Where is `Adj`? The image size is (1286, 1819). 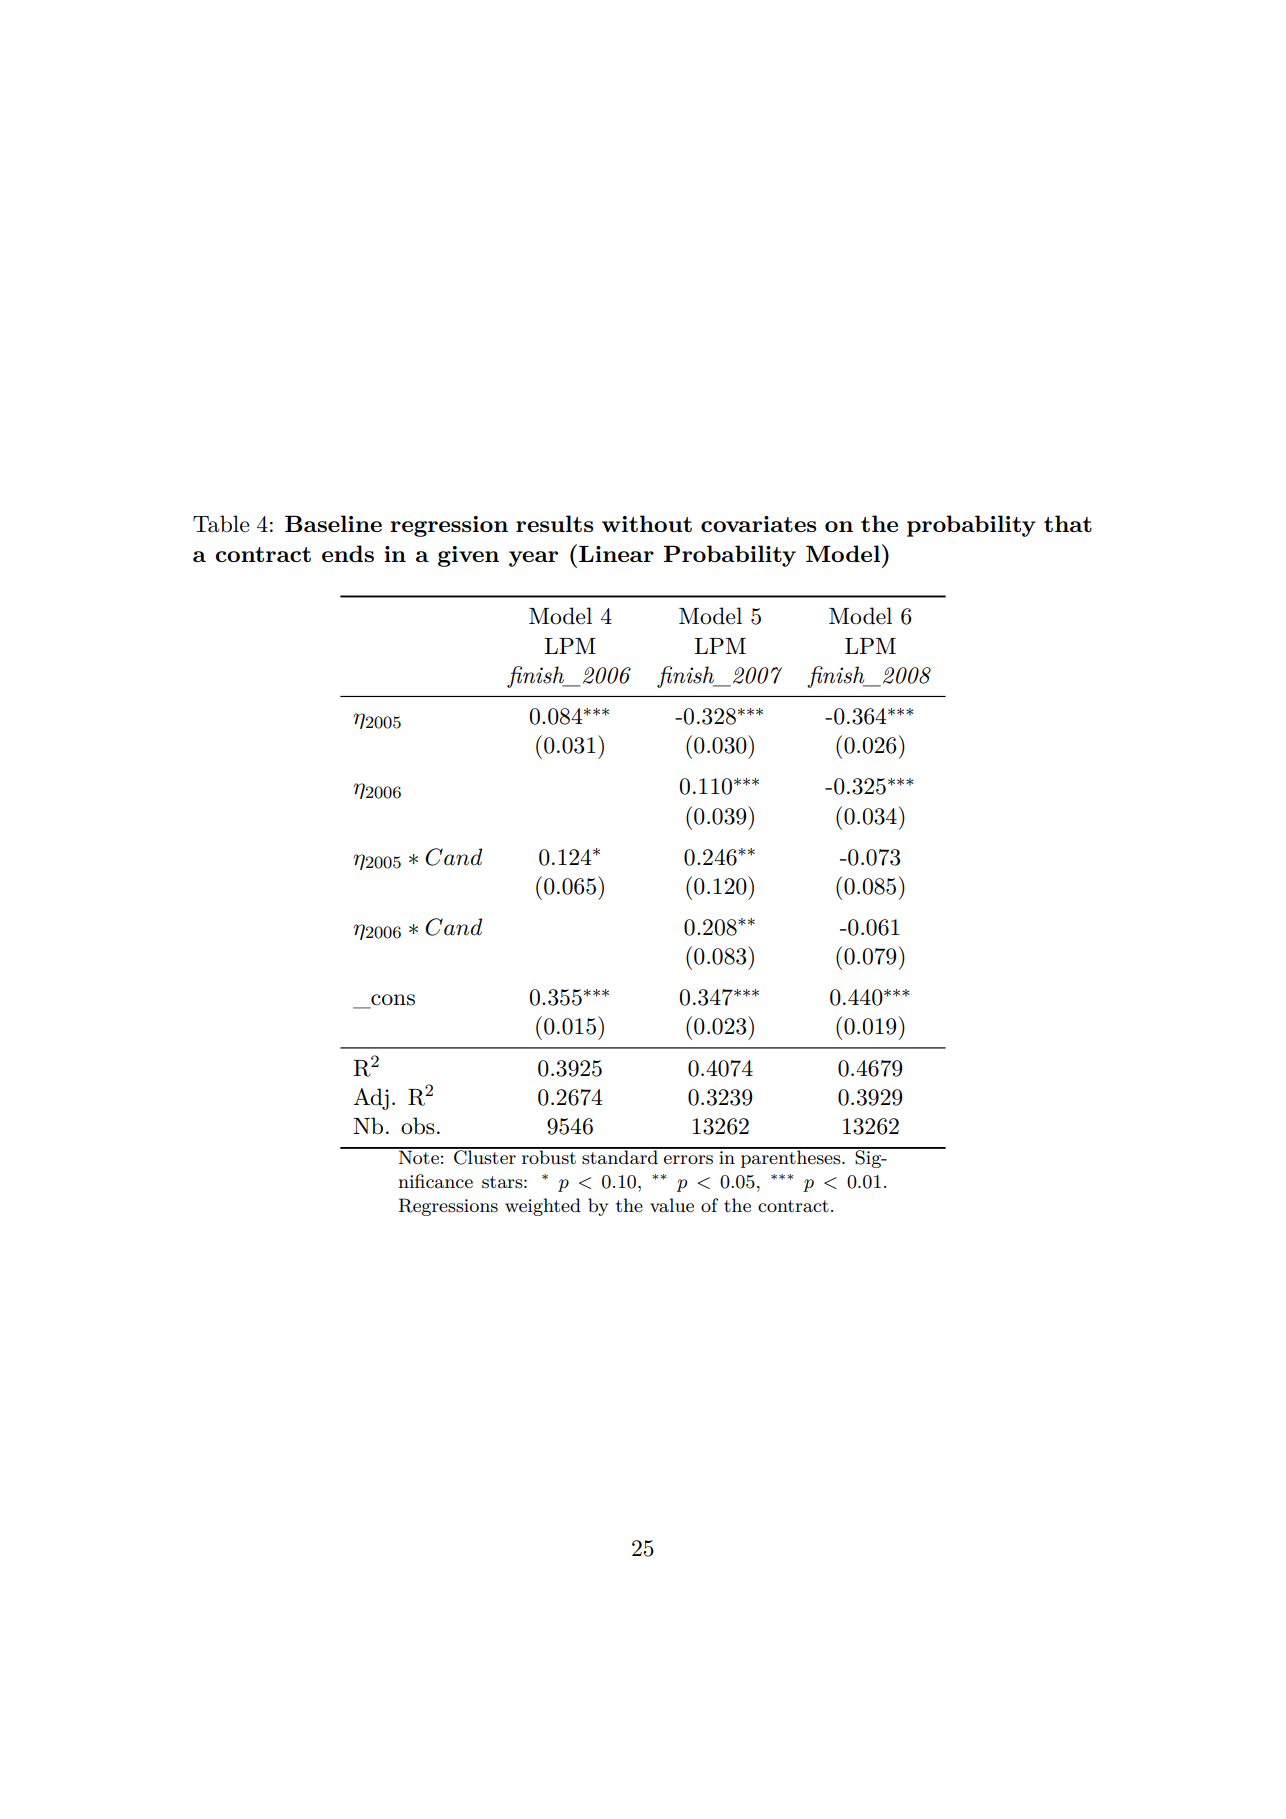 Adj is located at coordinates (371, 1099).
